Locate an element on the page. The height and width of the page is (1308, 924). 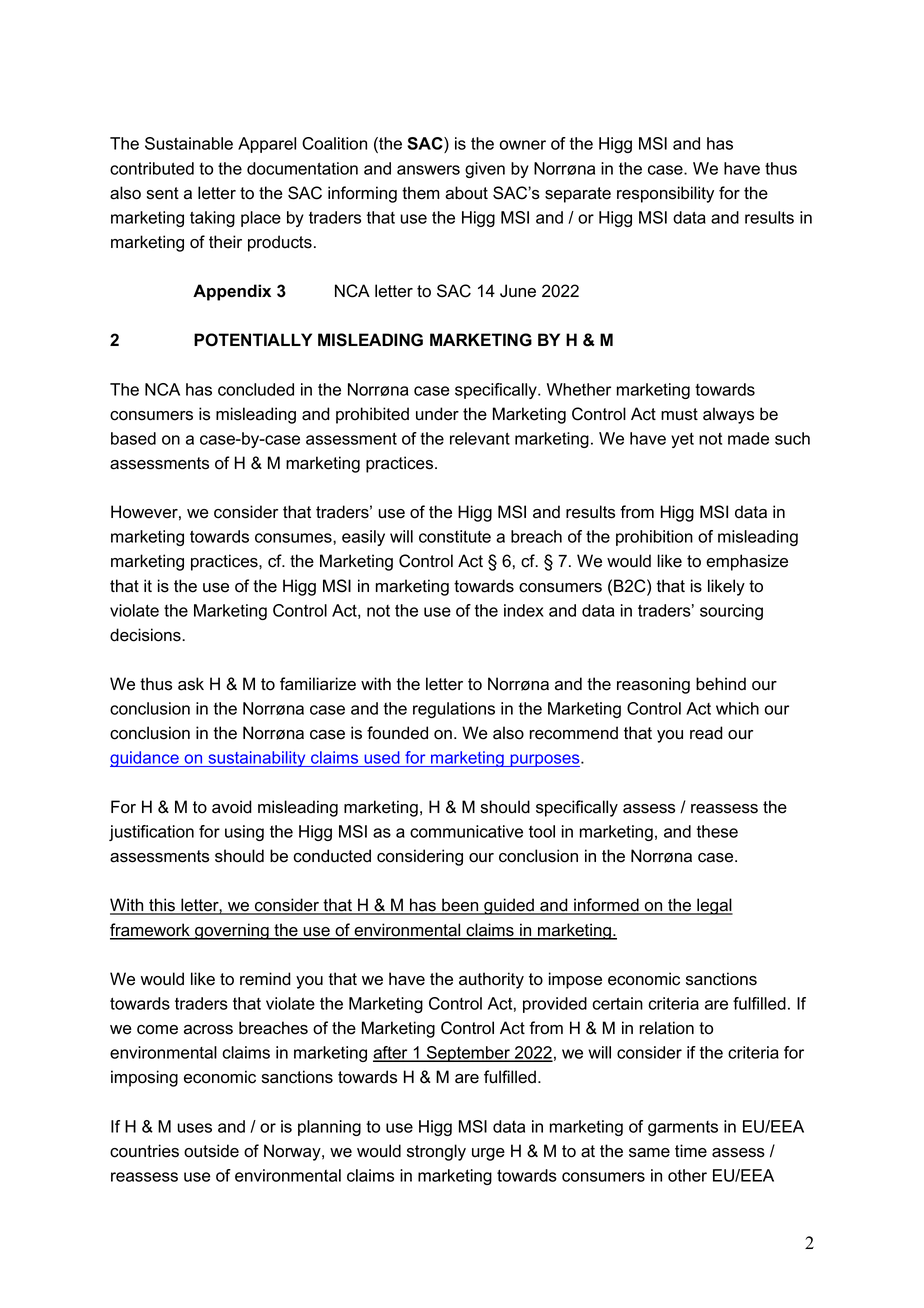
strongly is located at coordinates (436, 1152).
